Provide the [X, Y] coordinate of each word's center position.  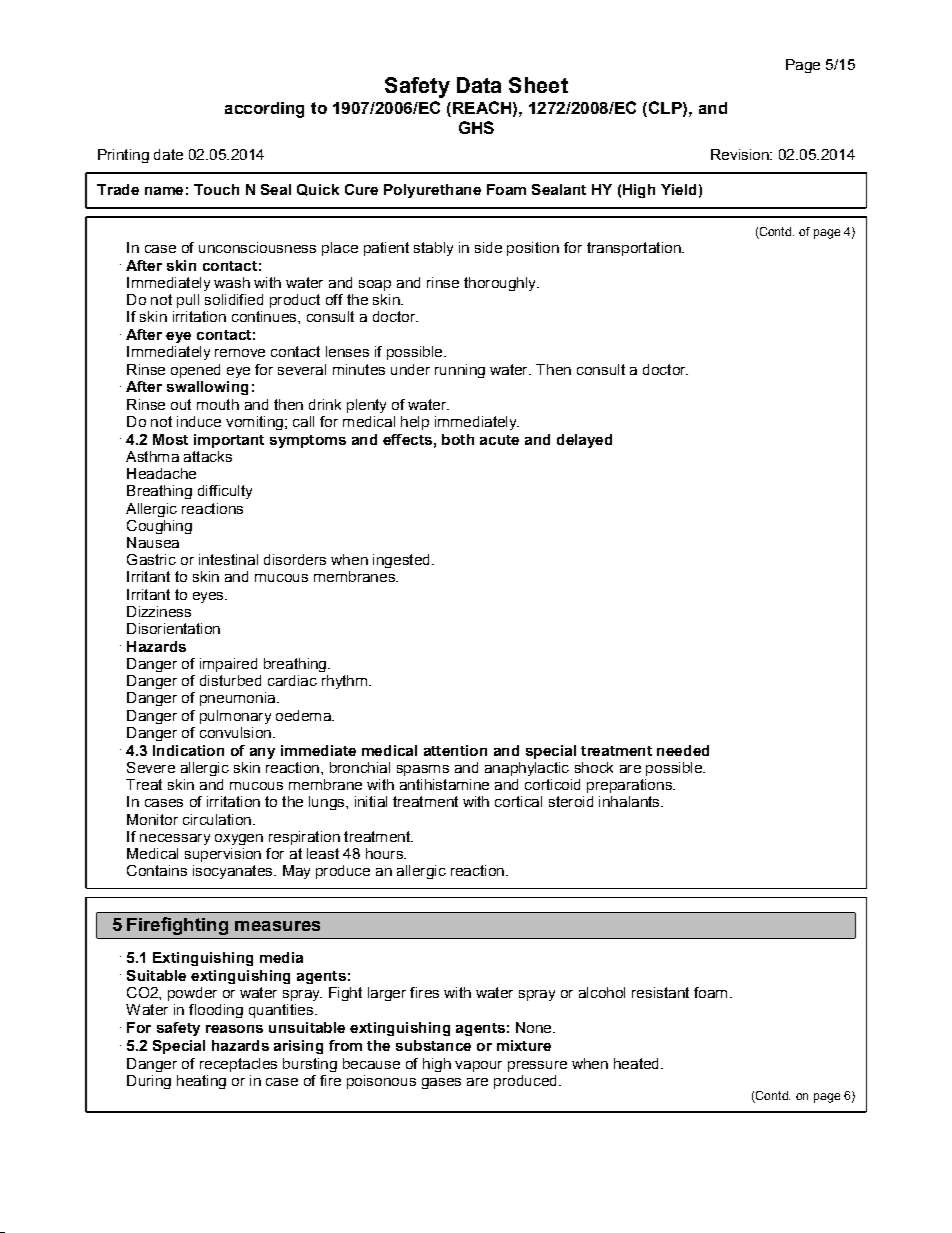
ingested [401, 561]
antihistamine [444, 784]
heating [201, 1082]
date [168, 154]
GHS [476, 127]
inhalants [630, 801]
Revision [741, 154]
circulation [217, 819]
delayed [584, 441]
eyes [209, 597]
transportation [635, 249]
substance [433, 1045]
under [410, 369]
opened [195, 371]
